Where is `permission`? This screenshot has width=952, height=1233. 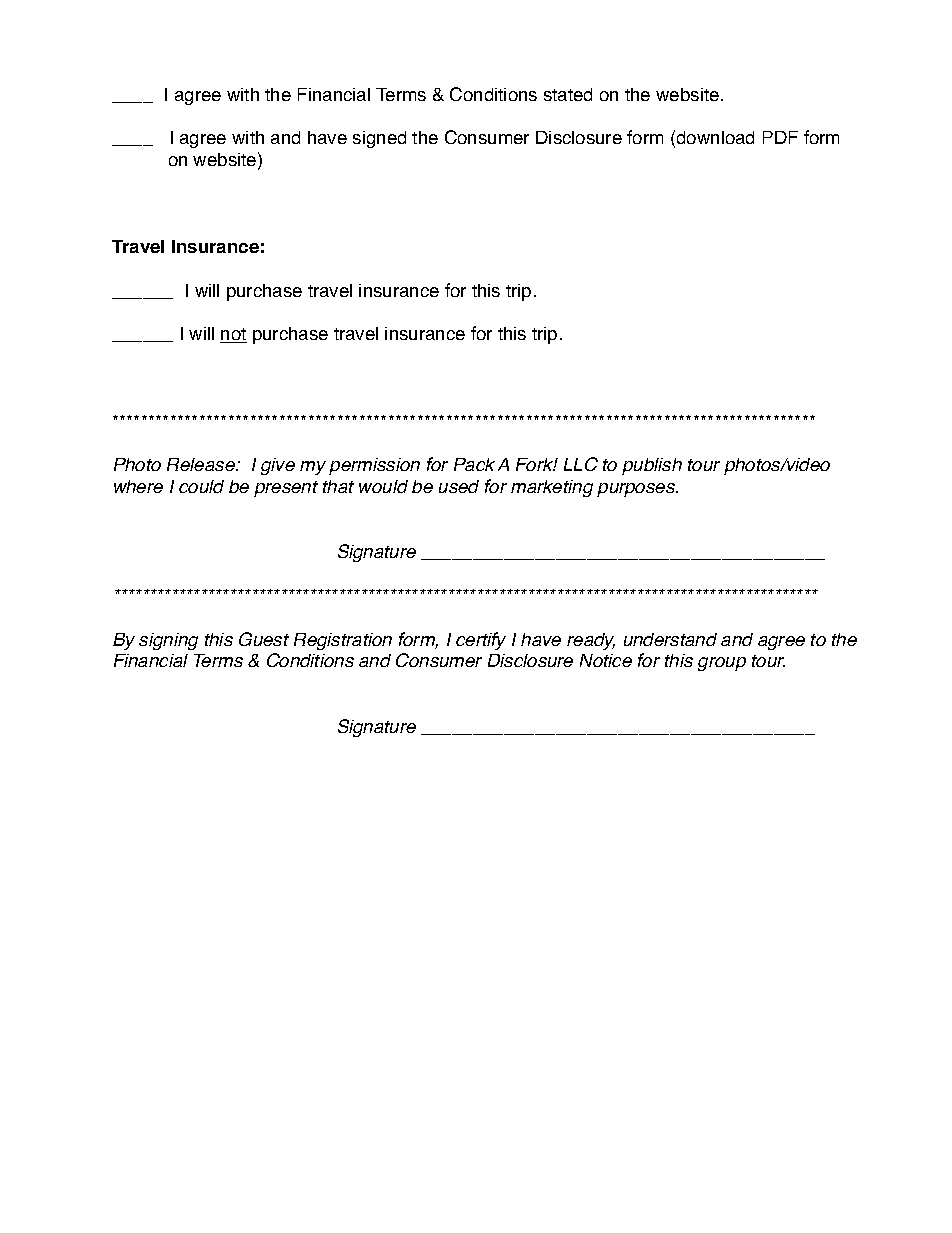
permission is located at coordinates (374, 466).
